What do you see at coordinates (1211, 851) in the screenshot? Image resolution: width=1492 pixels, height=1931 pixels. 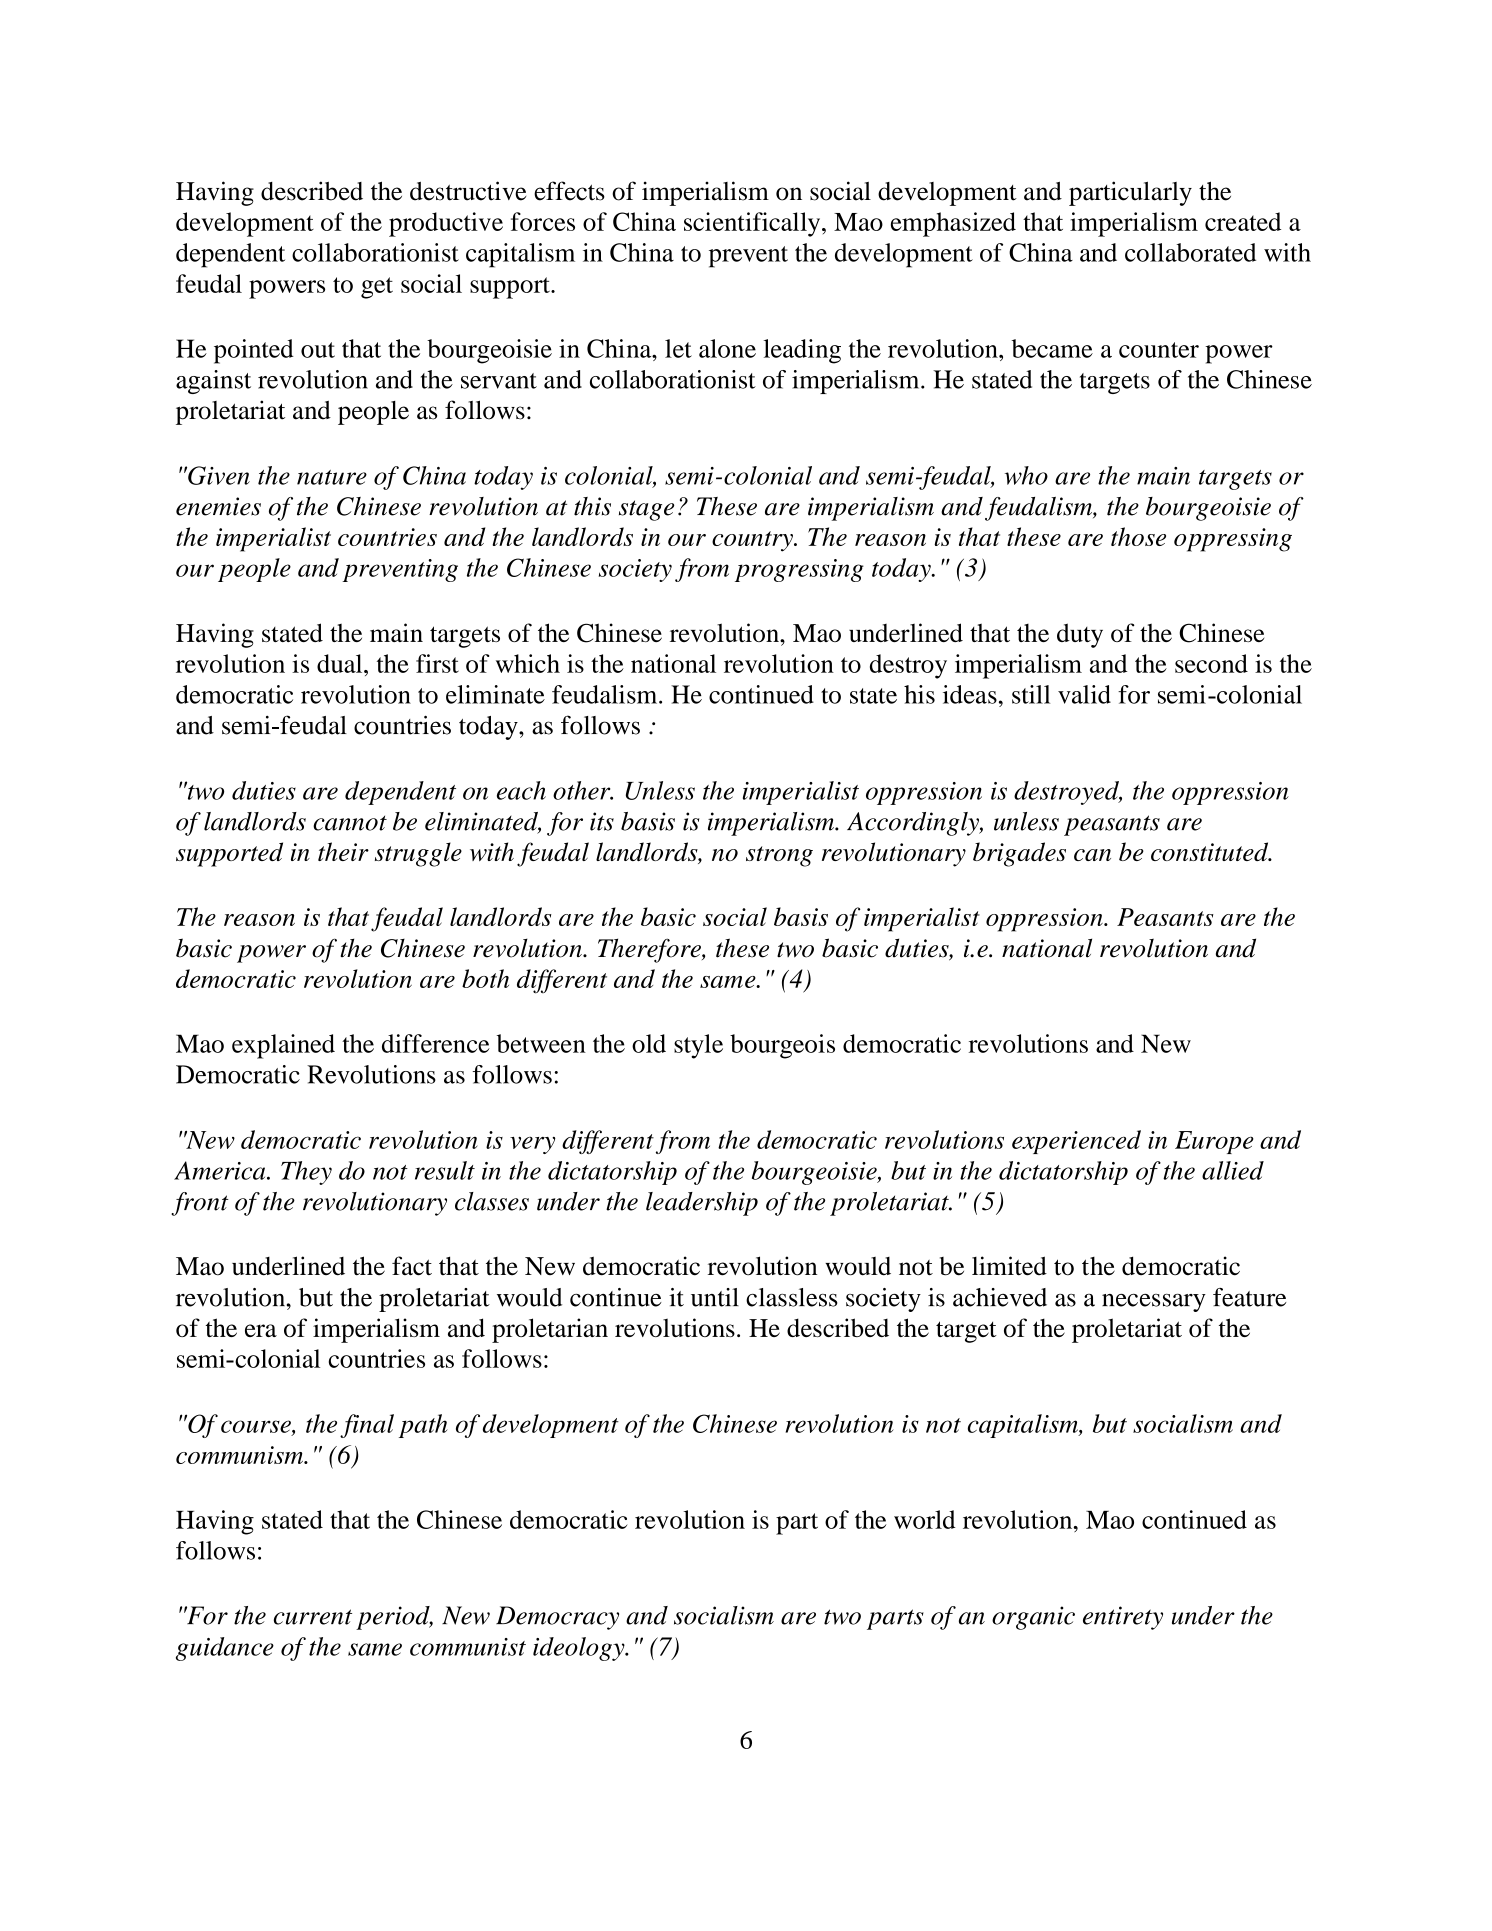 I see `constituted` at bounding box center [1211, 851].
